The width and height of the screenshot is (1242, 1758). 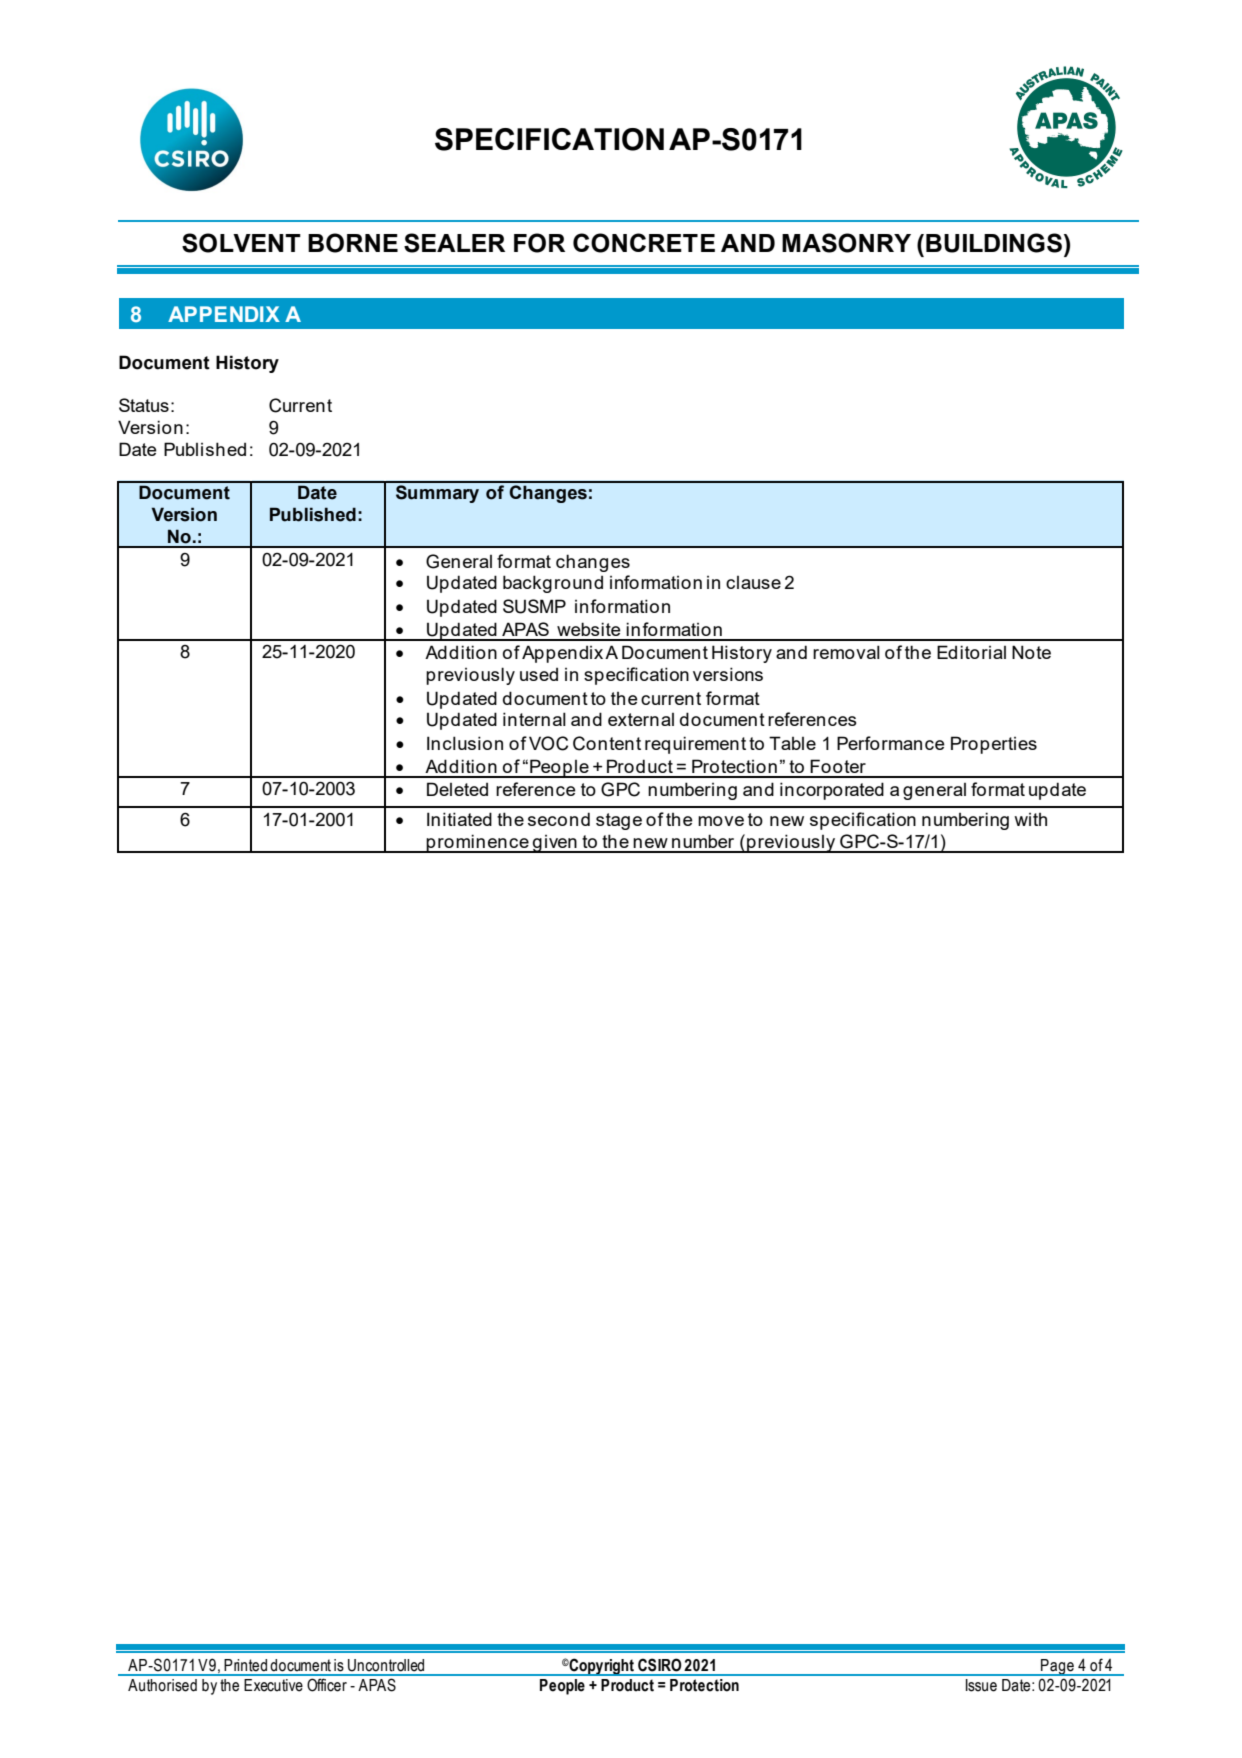 What do you see at coordinates (477, 843) in the screenshot?
I see `prominence` at bounding box center [477, 843].
